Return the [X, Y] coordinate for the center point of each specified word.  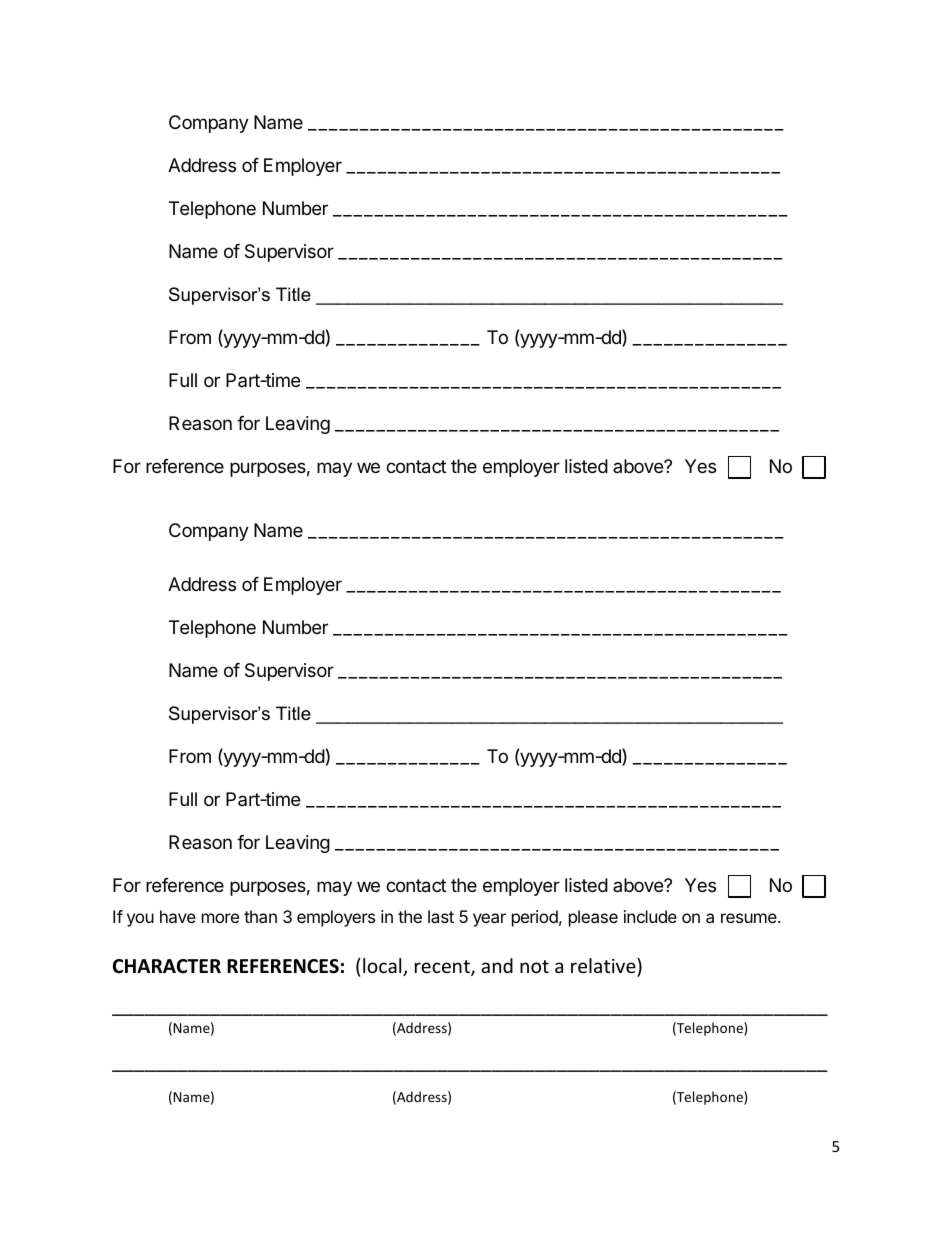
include [650, 916]
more [220, 918]
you [140, 920]
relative [604, 965]
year [489, 920]
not [534, 966]
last [441, 916]
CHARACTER [167, 966]
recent [443, 968]
